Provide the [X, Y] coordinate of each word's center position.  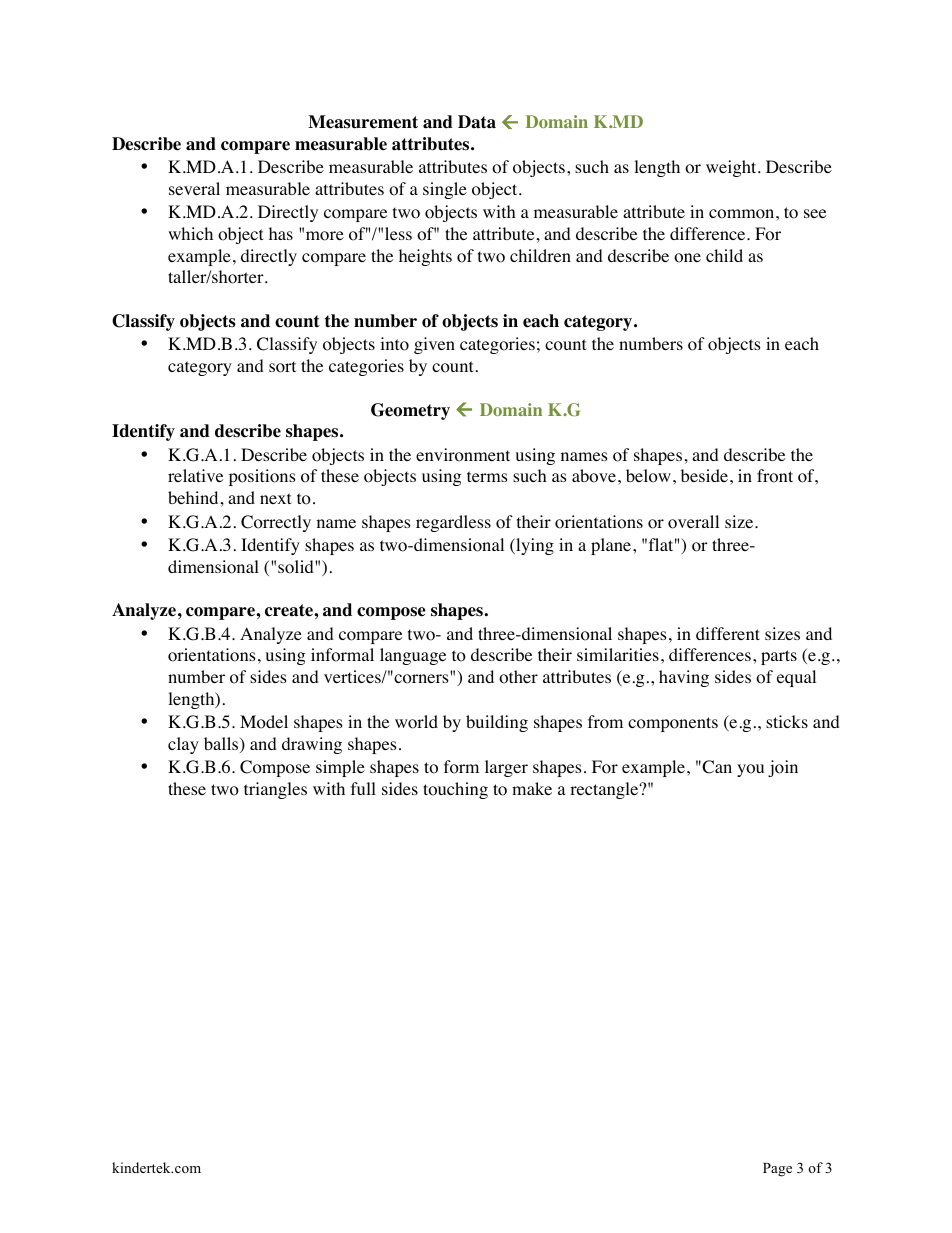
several [194, 188]
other [518, 677]
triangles [275, 790]
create [290, 610]
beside [704, 475]
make [532, 788]
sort [282, 367]
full [363, 788]
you [750, 770]
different [728, 633]
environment [463, 455]
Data [477, 122]
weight [732, 168]
